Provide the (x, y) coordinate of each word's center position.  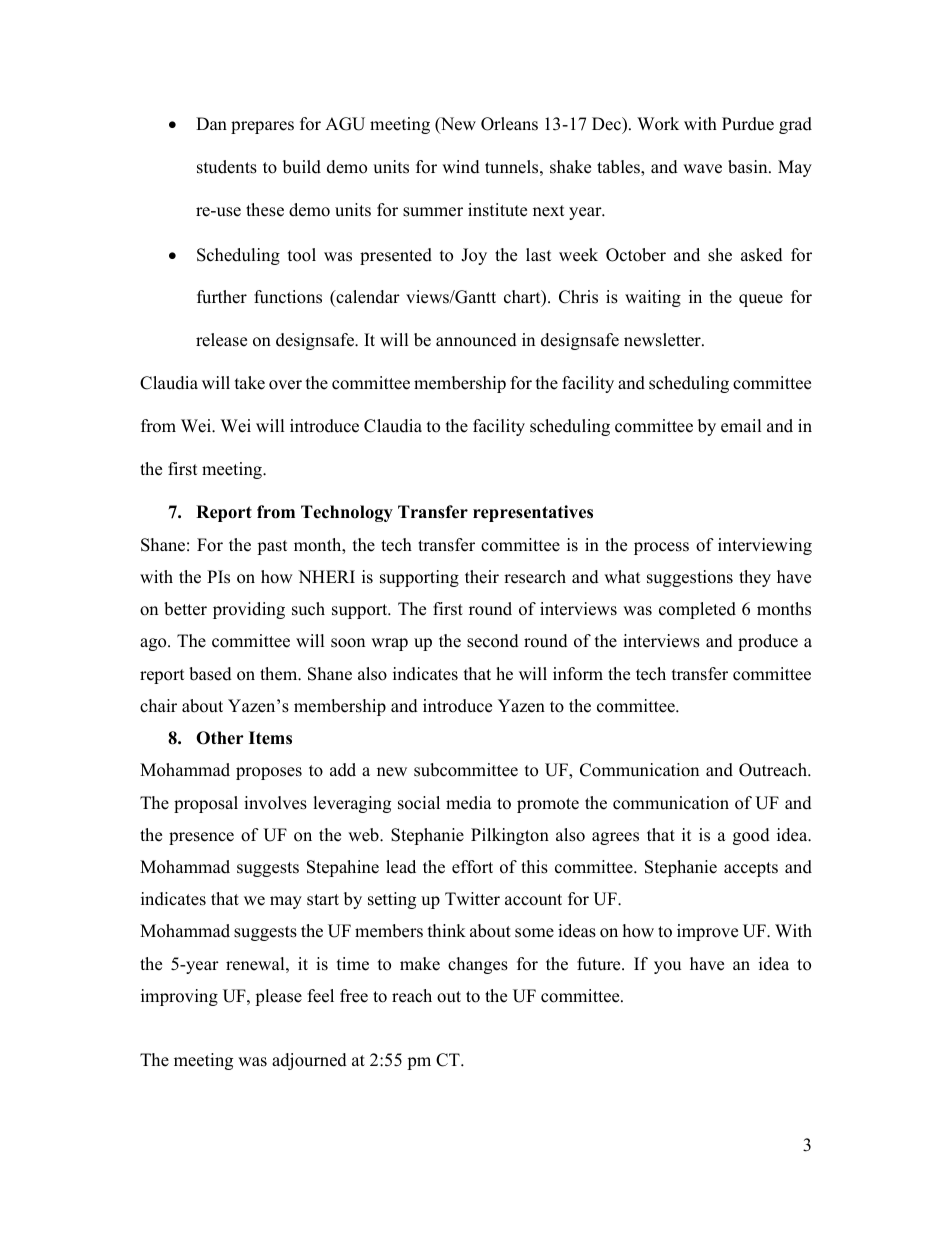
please (278, 997)
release (221, 340)
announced (476, 340)
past (272, 547)
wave (702, 169)
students (227, 167)
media (469, 803)
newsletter (663, 340)
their (482, 577)
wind (461, 167)
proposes (269, 773)
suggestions (690, 578)
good (751, 836)
